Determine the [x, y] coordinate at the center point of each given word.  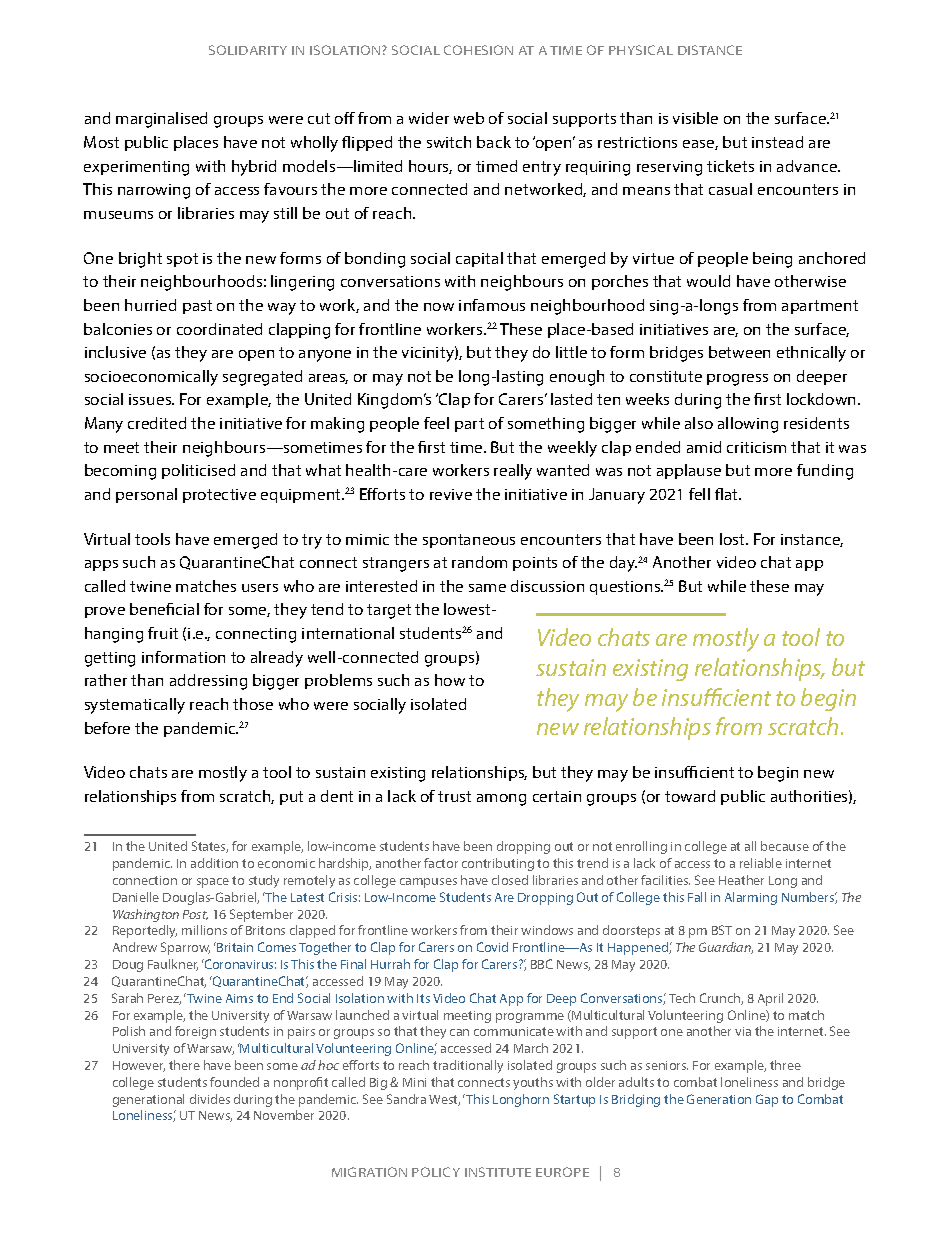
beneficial [164, 609]
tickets [730, 166]
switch [449, 142]
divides [210, 1099]
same [487, 588]
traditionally [468, 1066]
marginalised [161, 120]
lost [733, 539]
